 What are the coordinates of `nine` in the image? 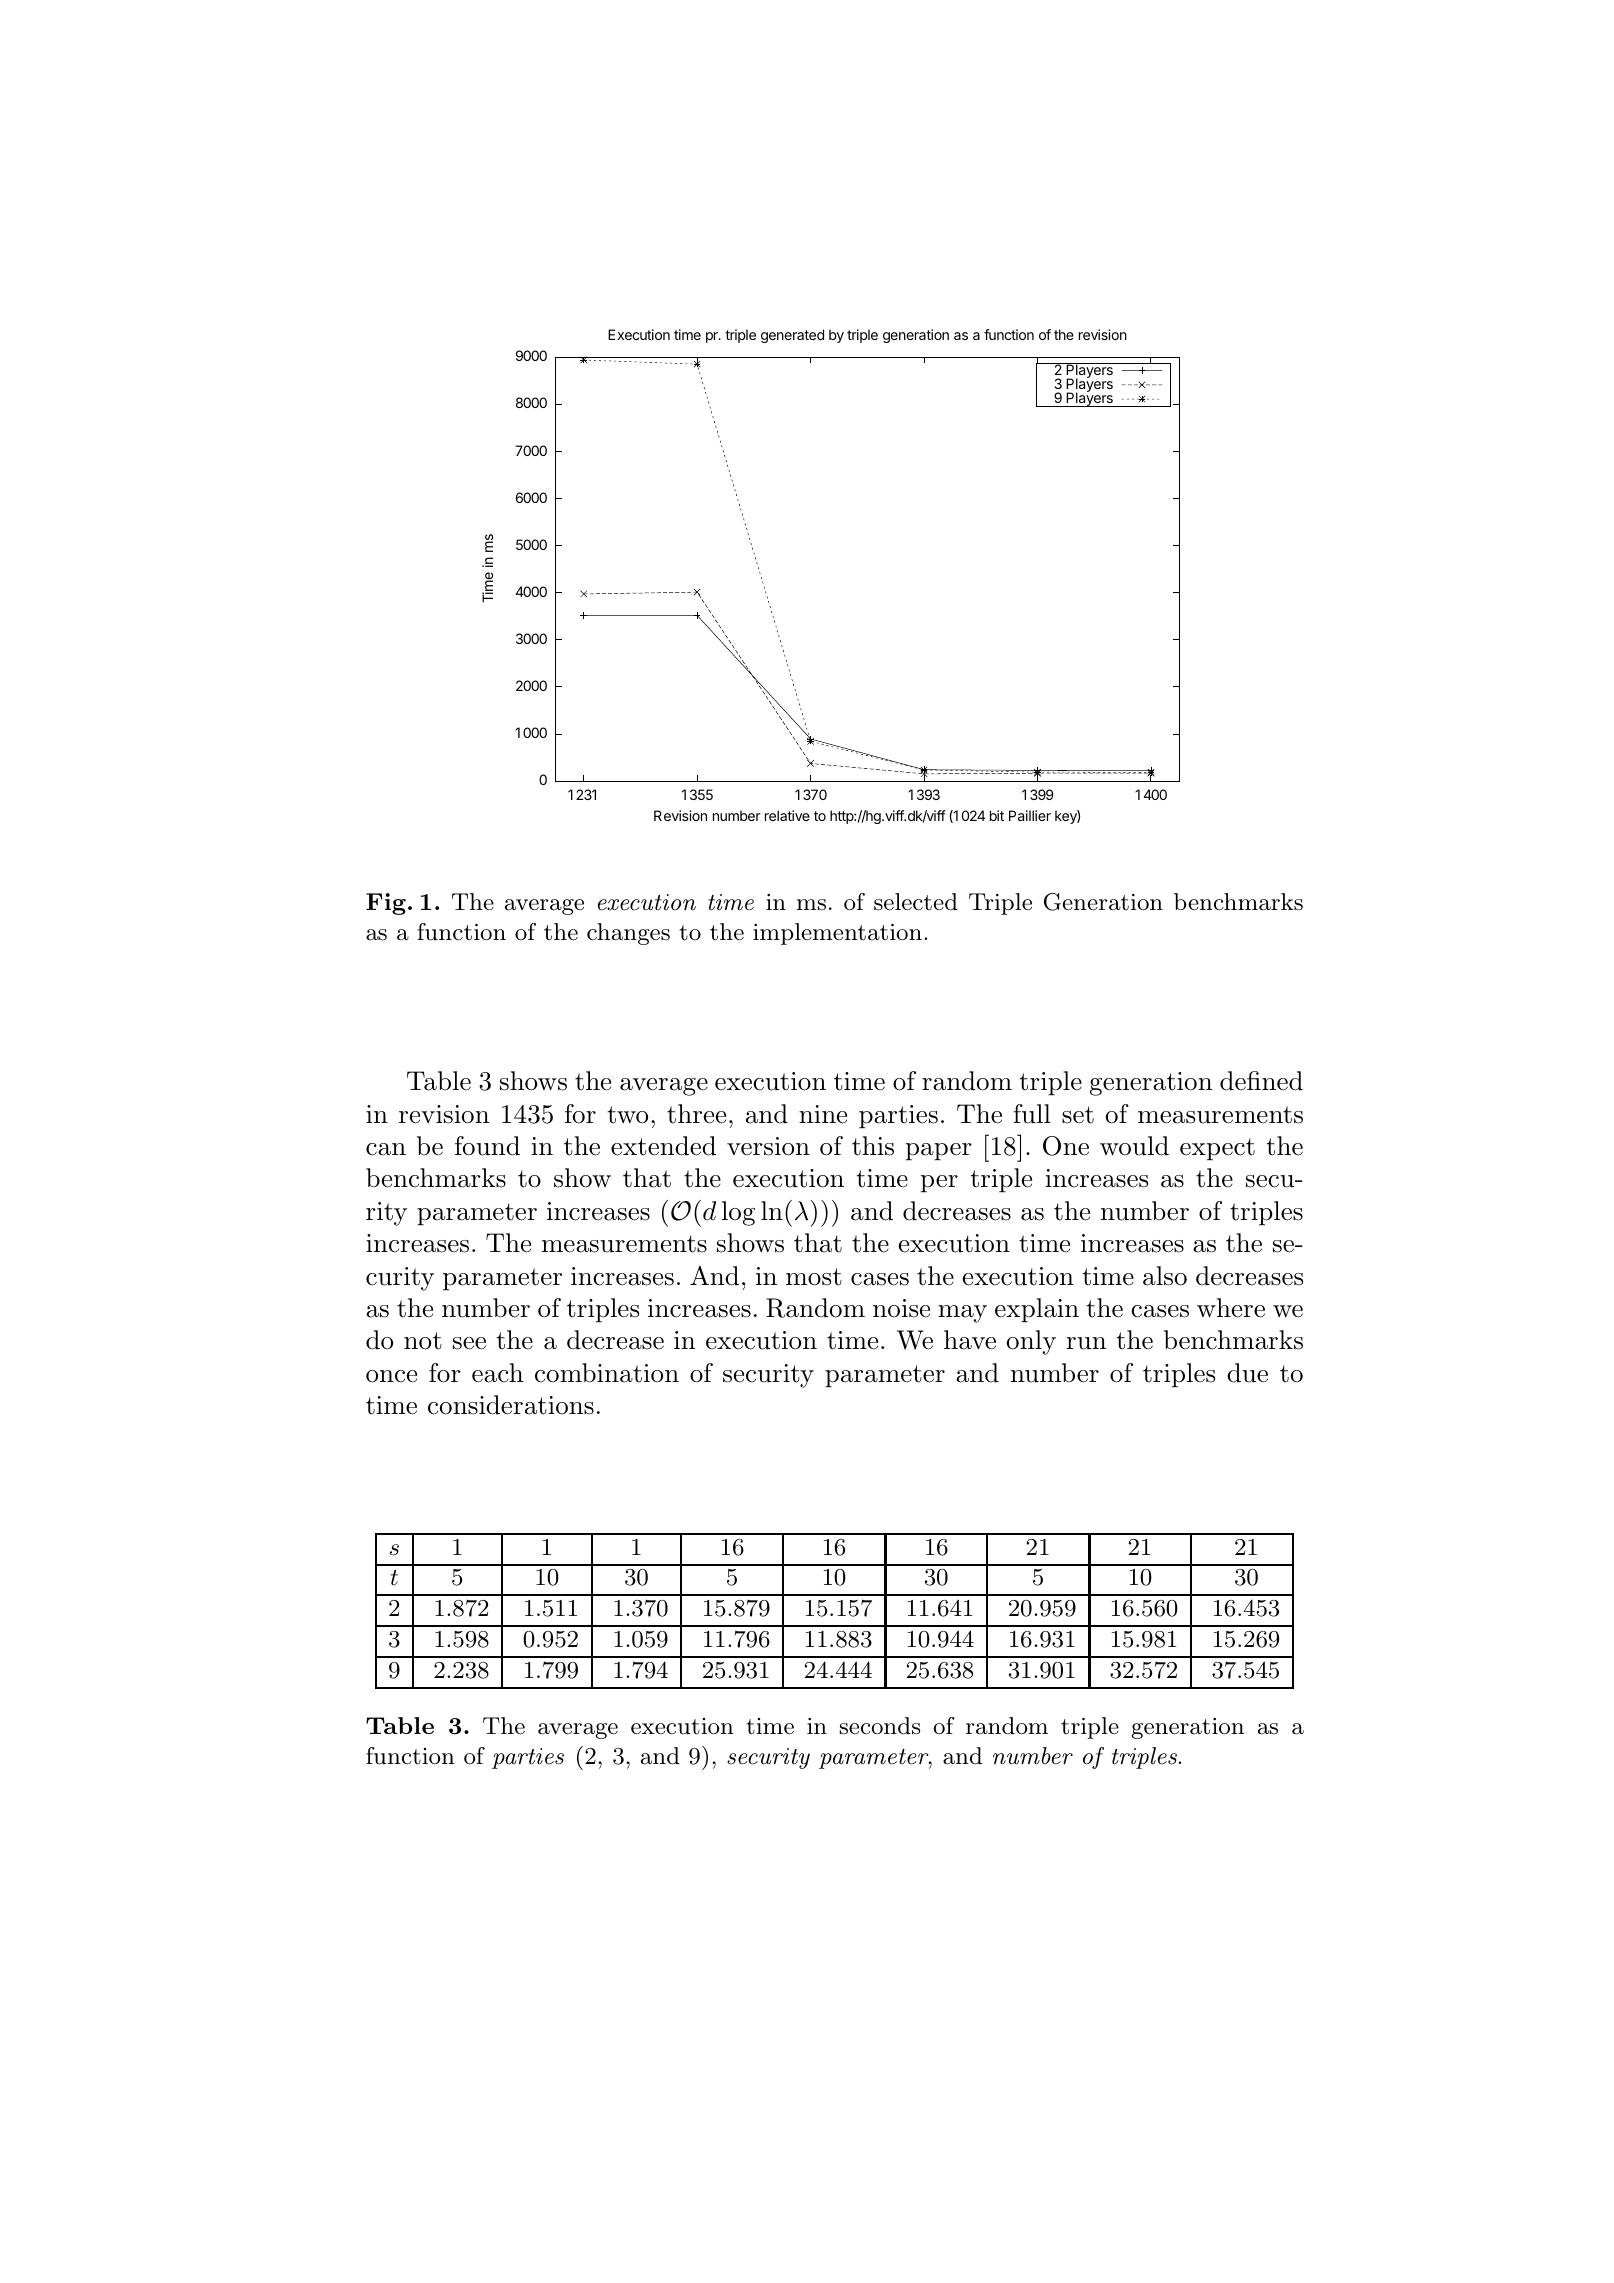 It's located at (823, 1114).
